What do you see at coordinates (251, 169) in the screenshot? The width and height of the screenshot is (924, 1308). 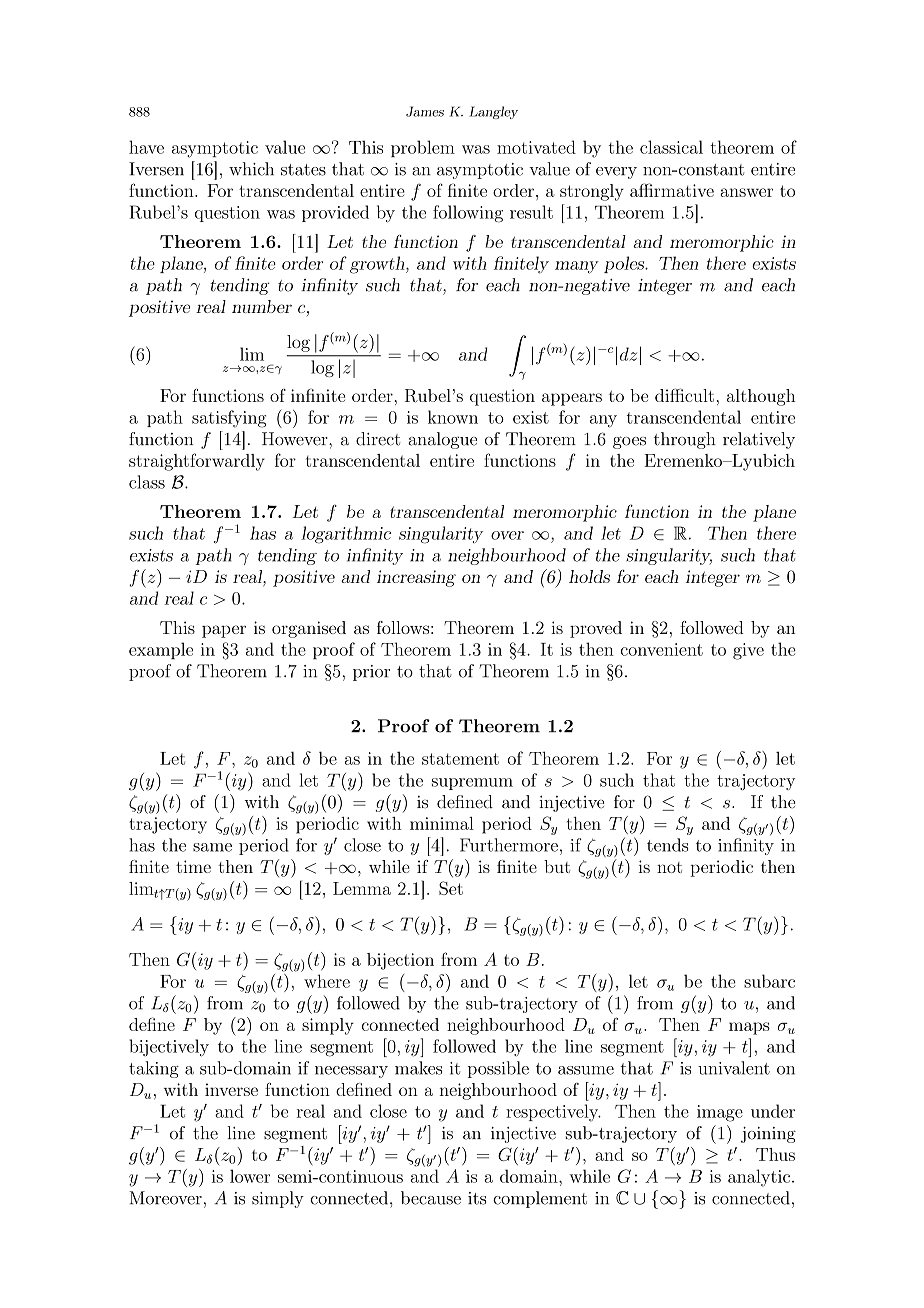 I see `which` at bounding box center [251, 169].
